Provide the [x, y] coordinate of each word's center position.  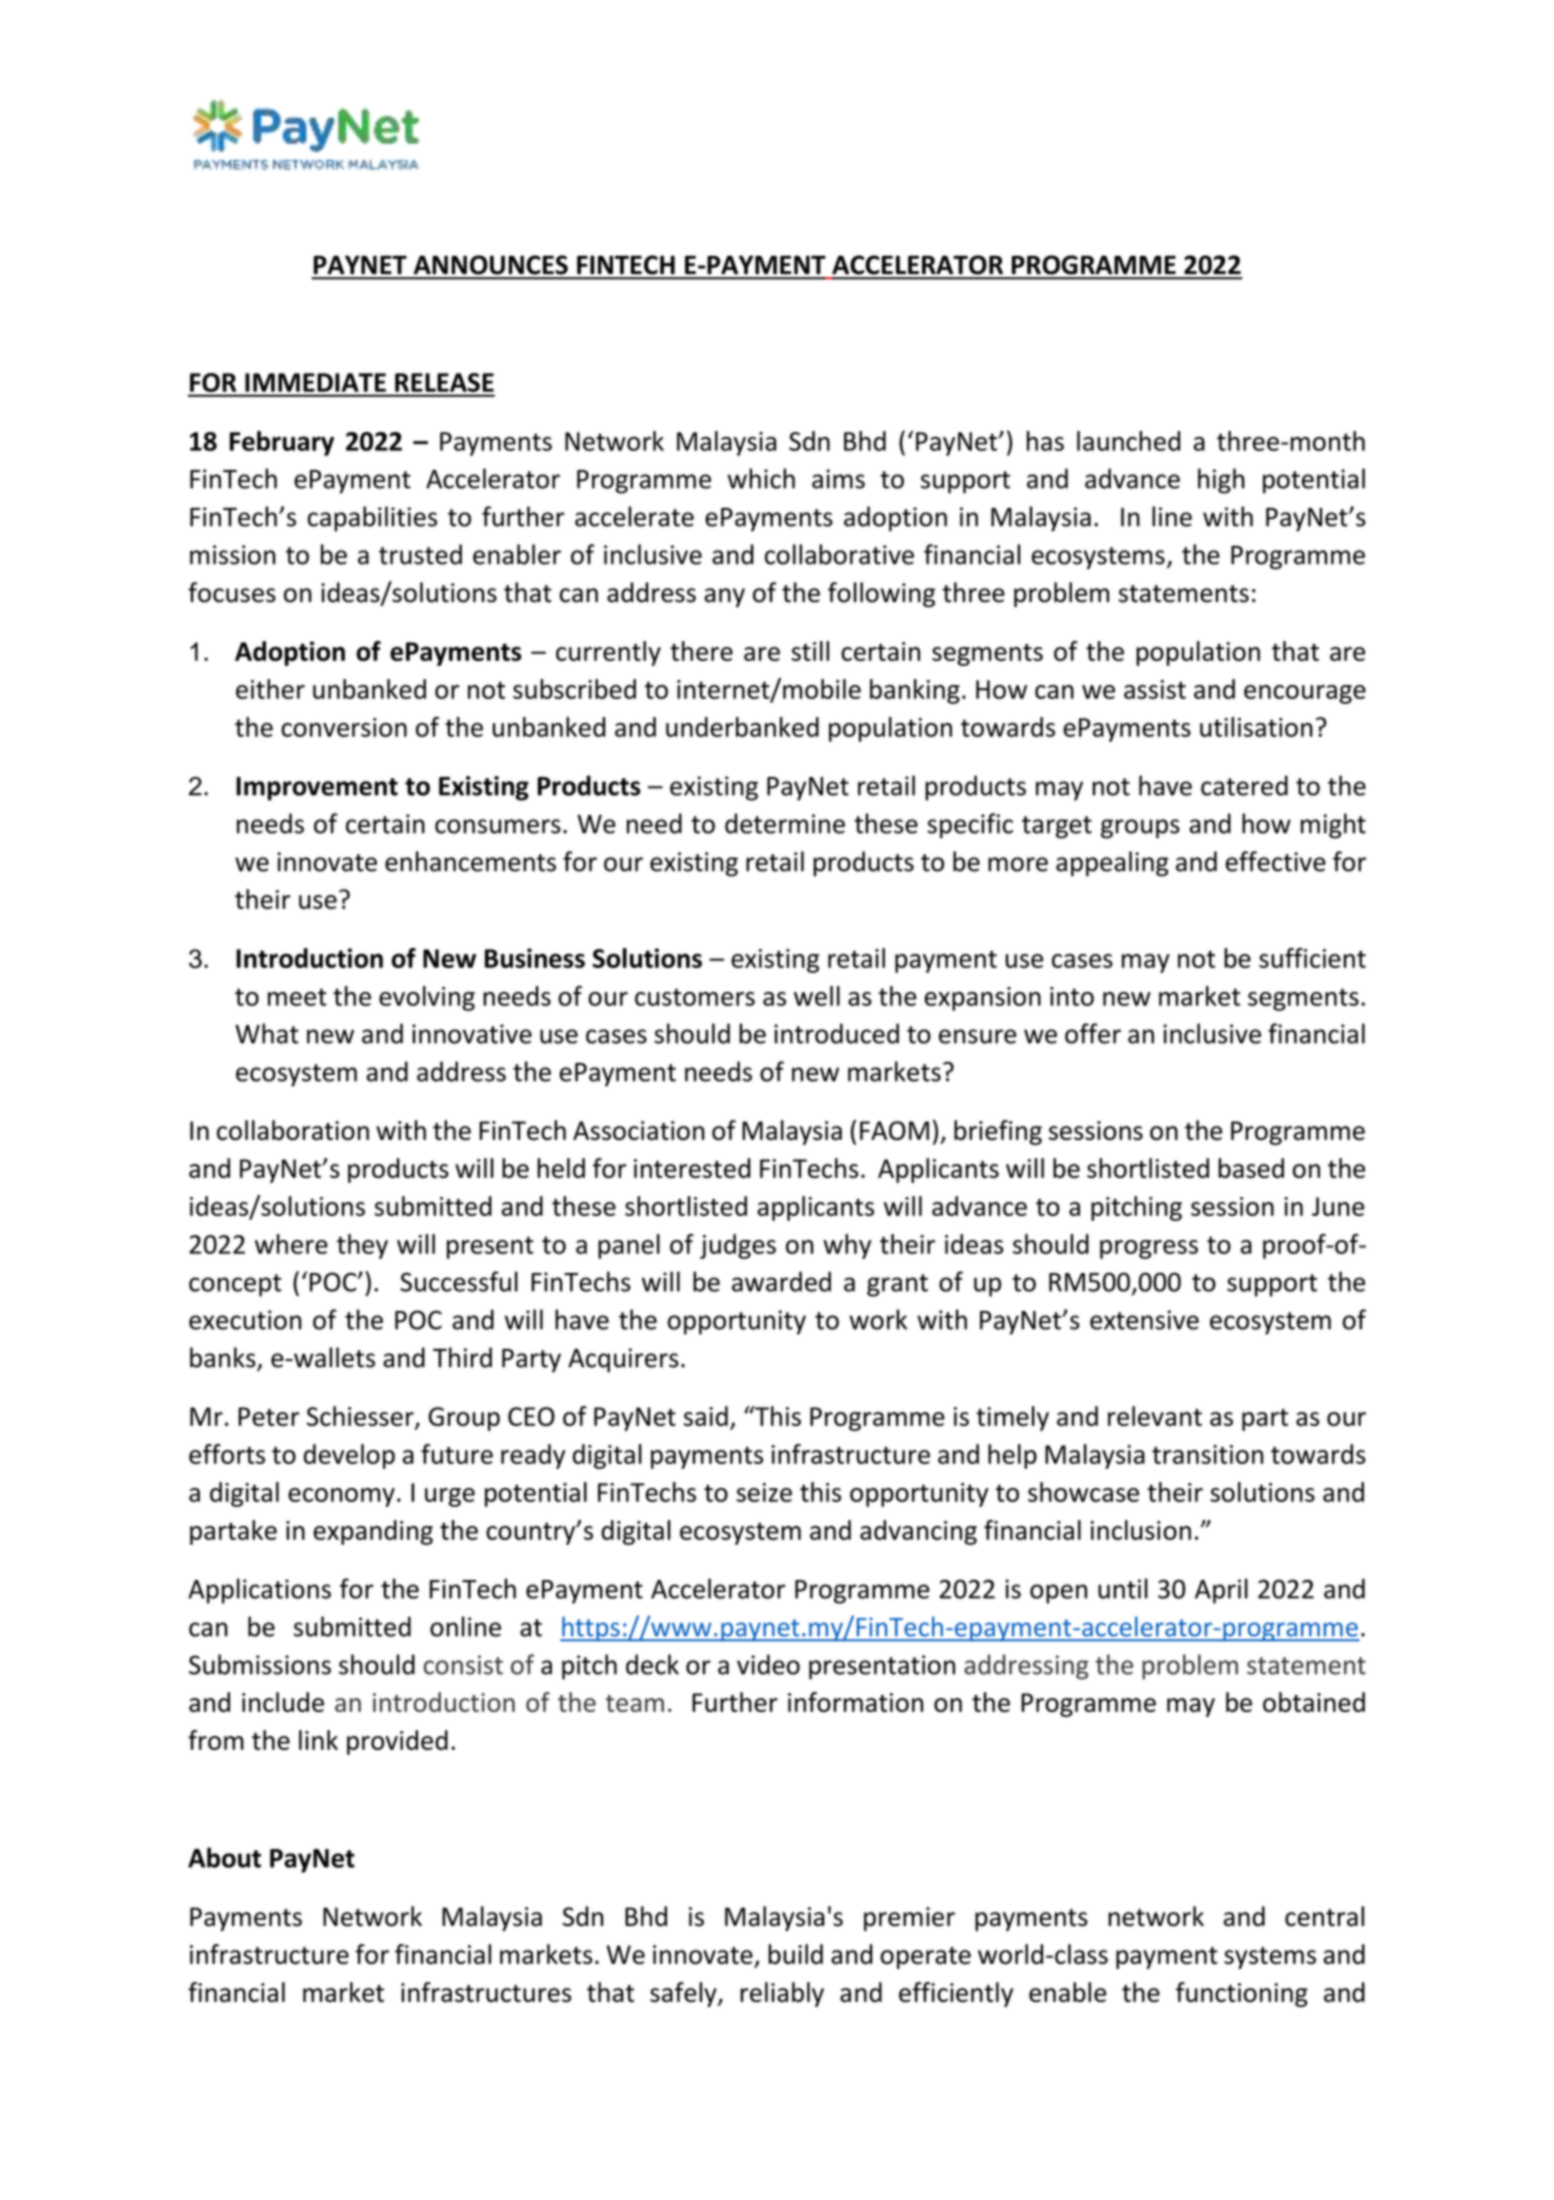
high [1221, 481]
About [224, 1857]
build [795, 1954]
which [761, 478]
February [282, 443]
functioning [1242, 1994]
